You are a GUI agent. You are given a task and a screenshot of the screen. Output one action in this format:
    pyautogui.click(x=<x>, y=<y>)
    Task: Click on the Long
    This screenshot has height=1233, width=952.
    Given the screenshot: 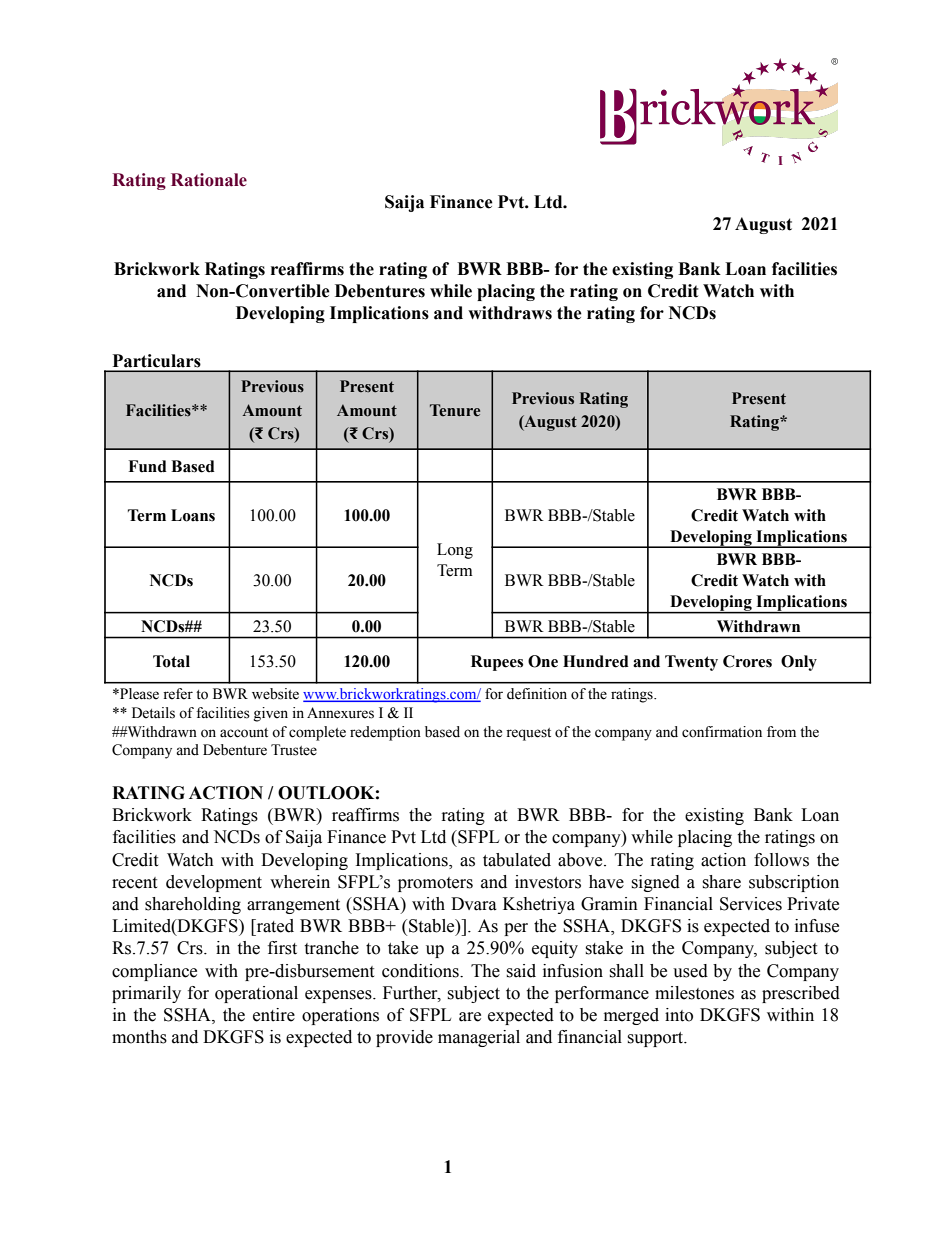 What is the action you would take?
    pyautogui.click(x=455, y=551)
